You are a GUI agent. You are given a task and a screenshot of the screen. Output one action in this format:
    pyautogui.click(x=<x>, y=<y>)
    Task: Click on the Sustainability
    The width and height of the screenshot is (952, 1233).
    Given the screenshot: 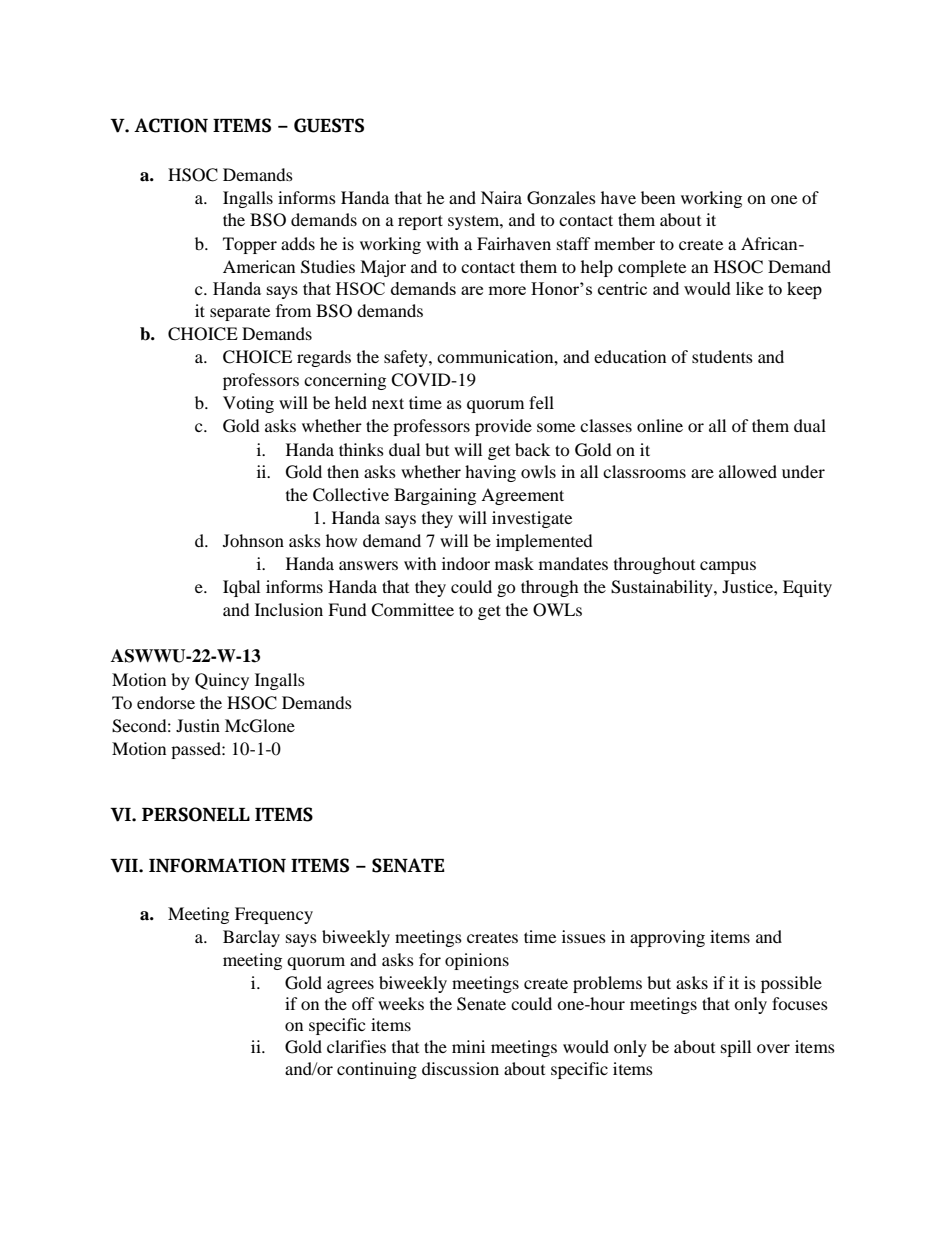 What is the action you would take?
    pyautogui.click(x=663, y=588)
